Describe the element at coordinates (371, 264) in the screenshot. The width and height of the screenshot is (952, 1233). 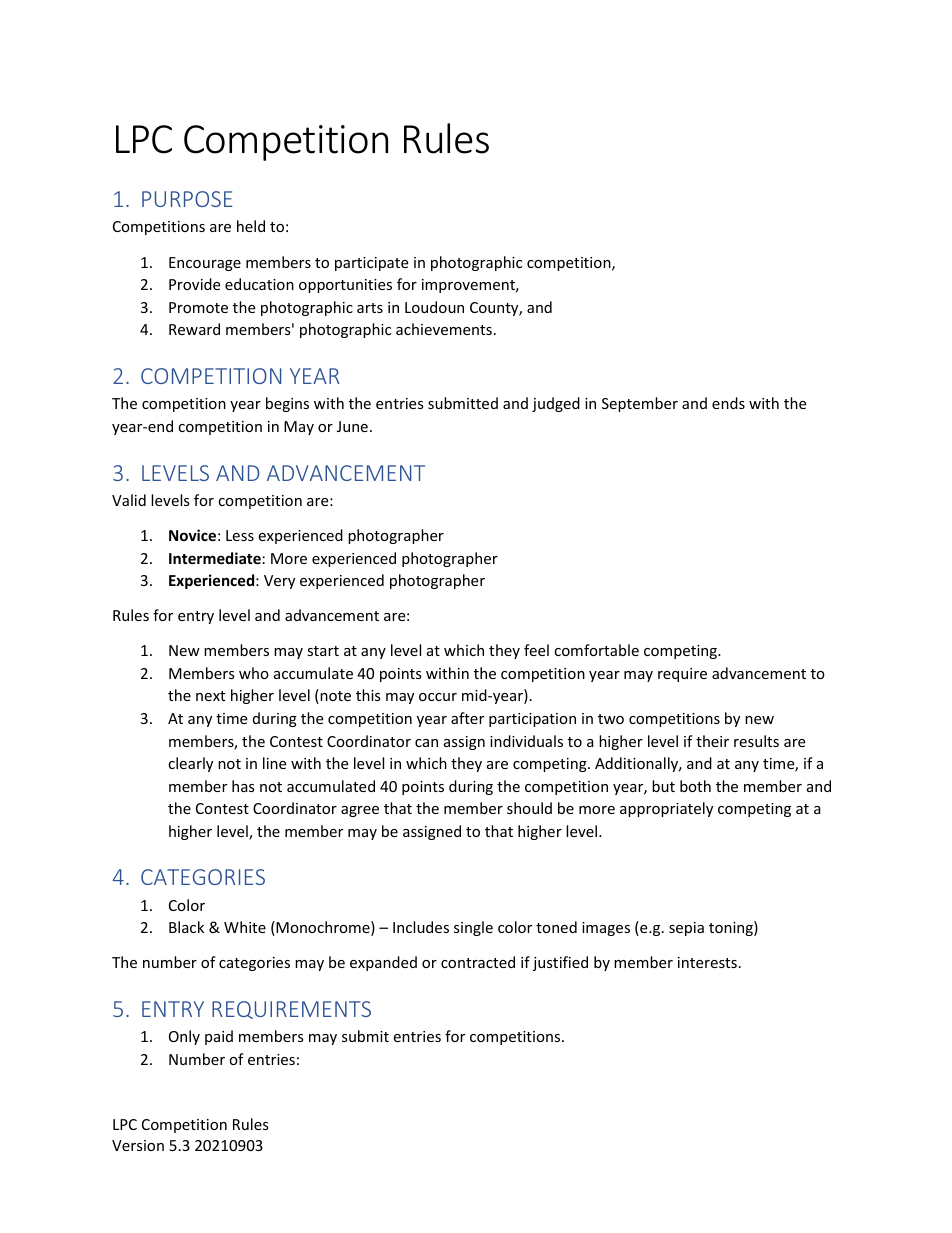
I see `participate` at that location.
